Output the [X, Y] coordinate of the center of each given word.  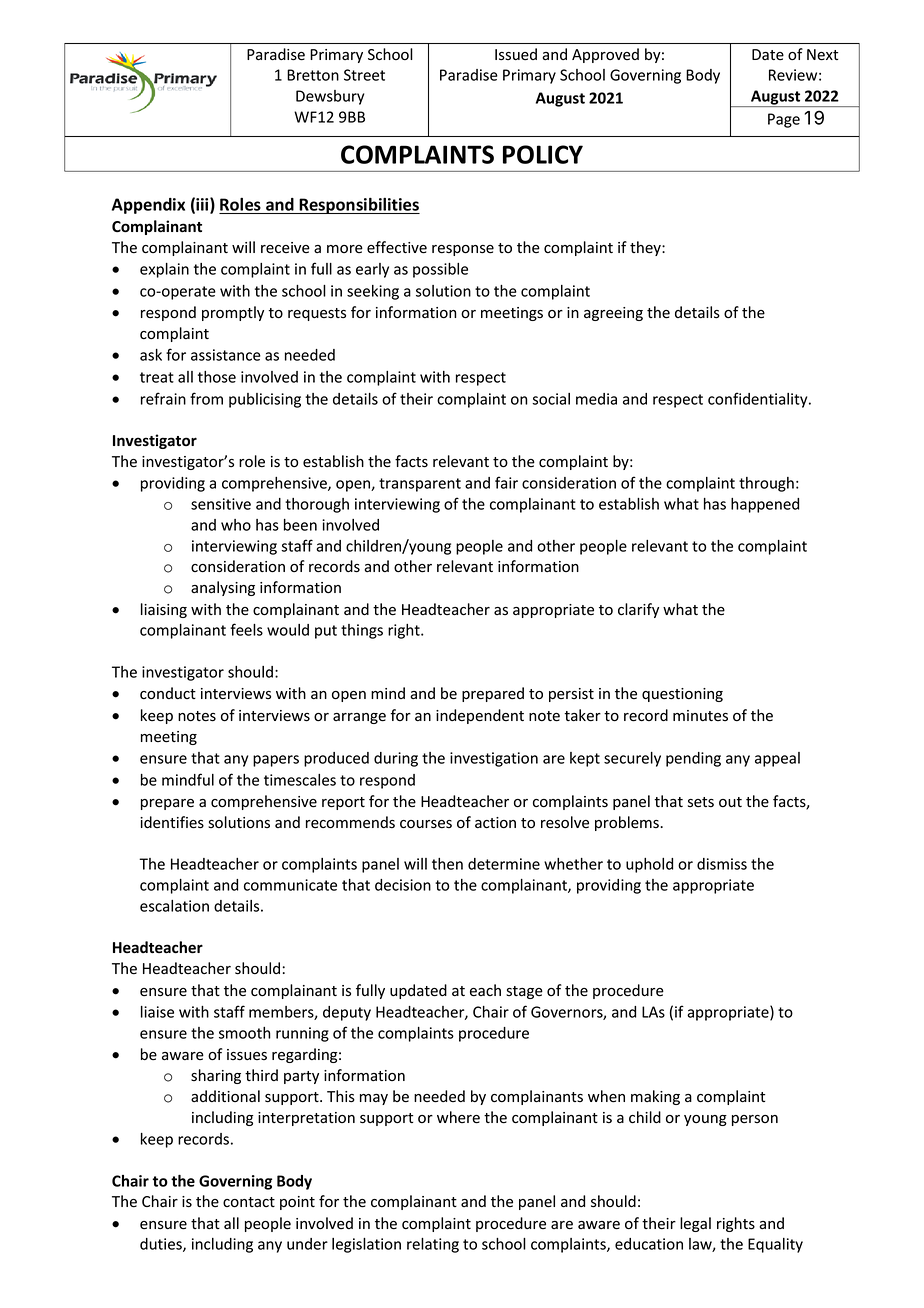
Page [784, 120]
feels [246, 629]
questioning [682, 695]
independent [480, 716]
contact [249, 1202]
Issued [516, 54]
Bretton [313, 75]
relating [433, 1245]
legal [695, 1224]
